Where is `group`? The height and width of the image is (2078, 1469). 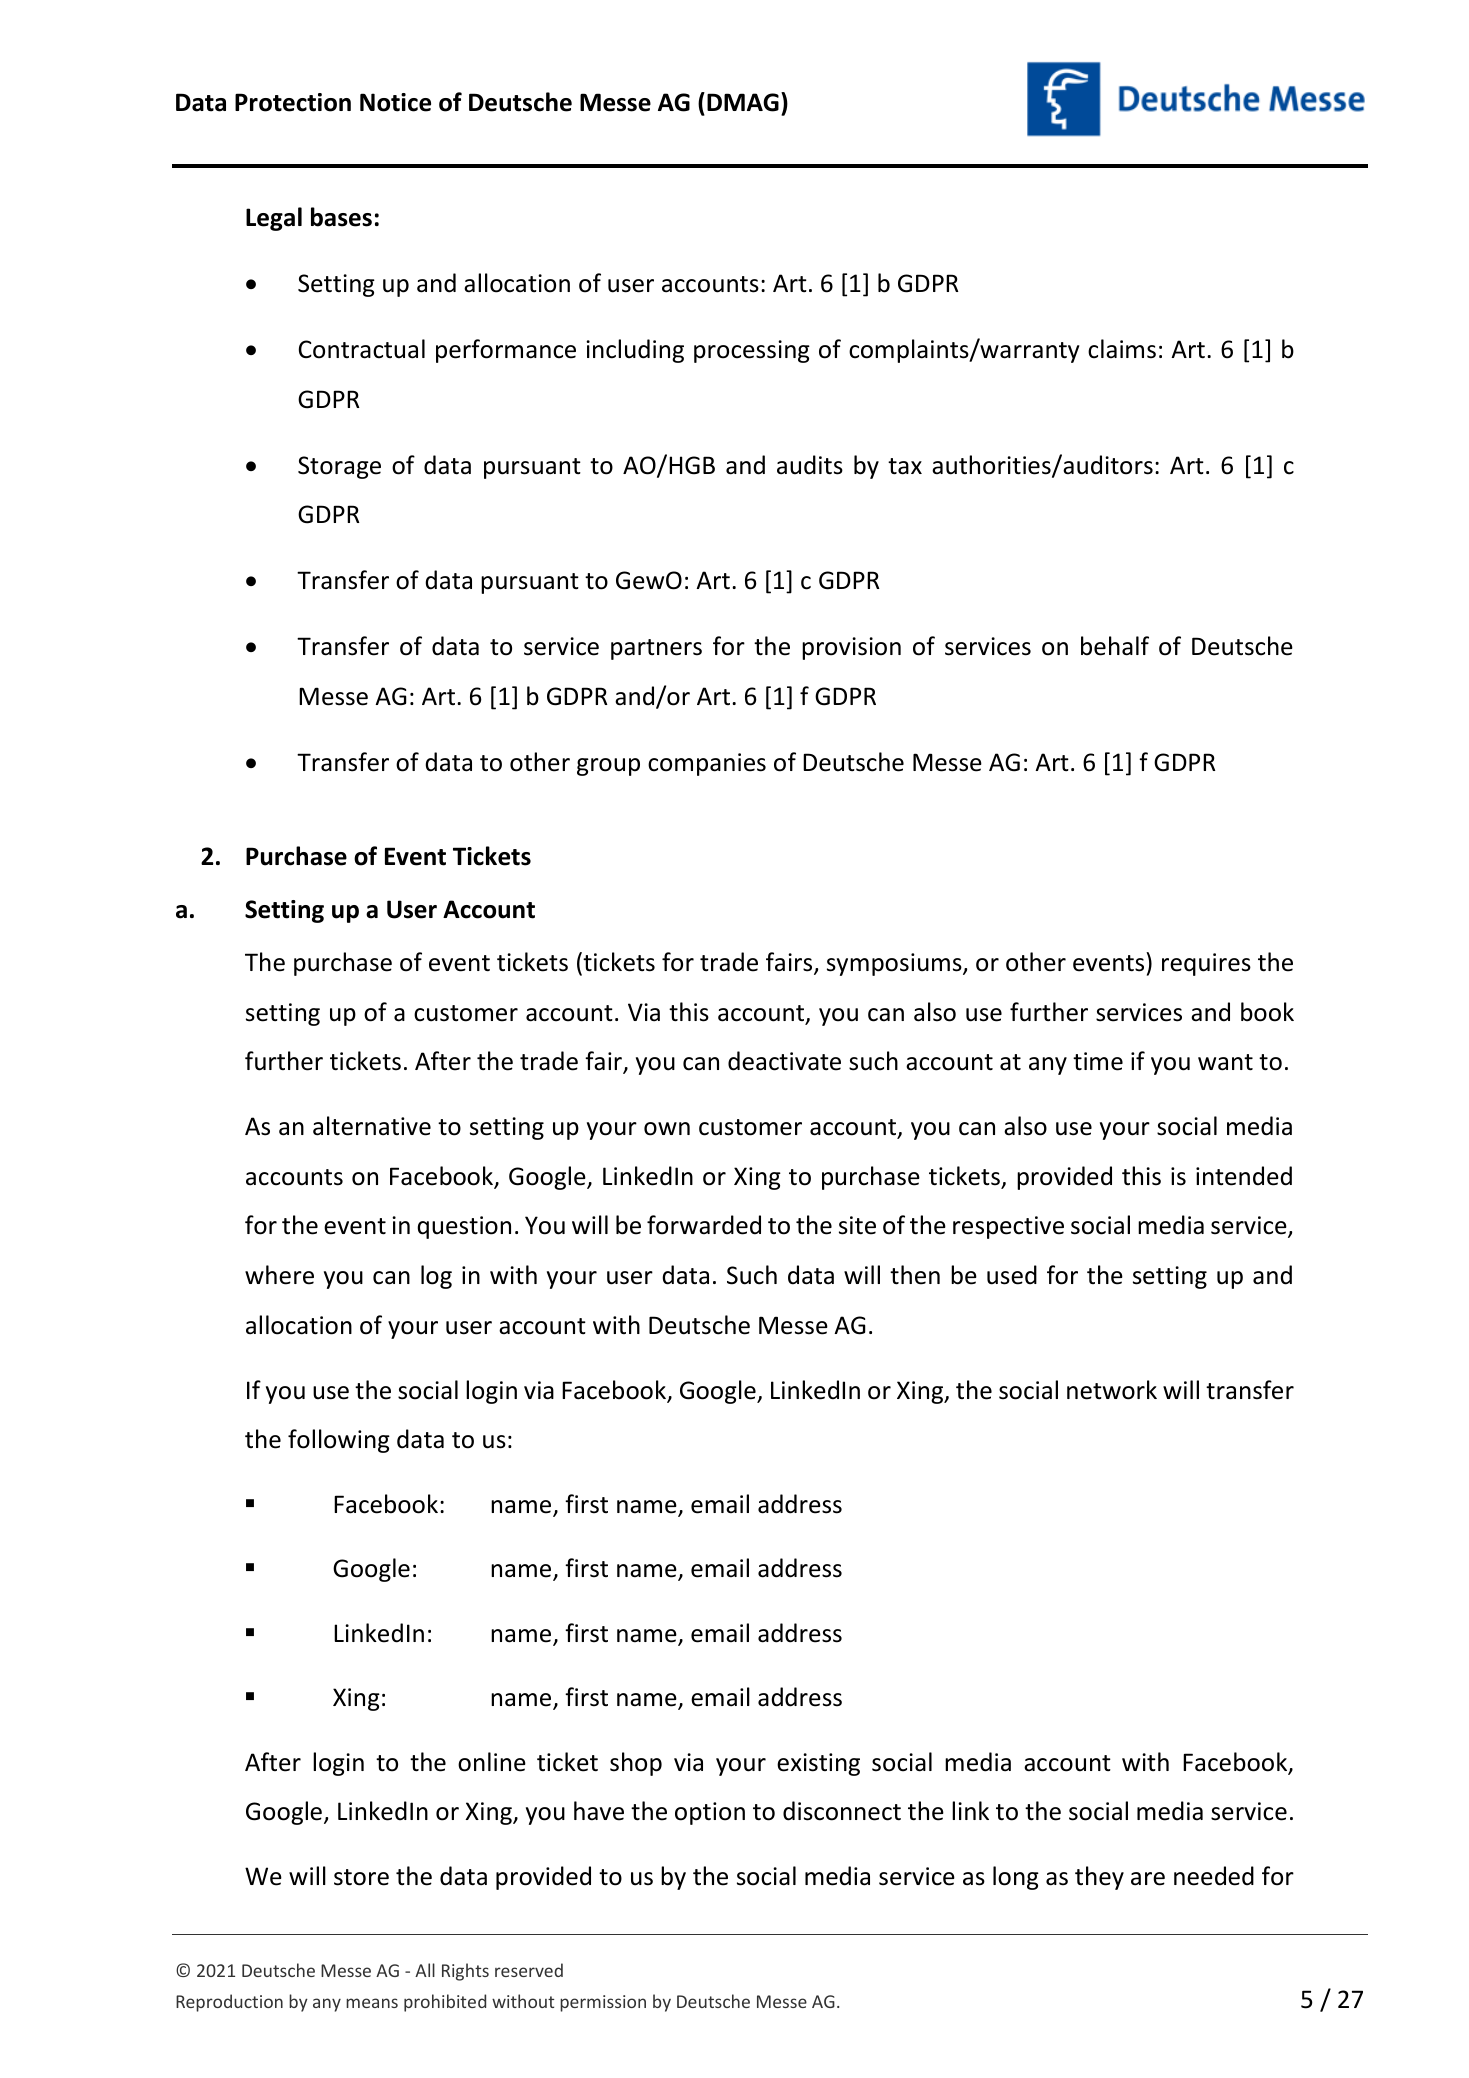
group is located at coordinates (608, 767).
